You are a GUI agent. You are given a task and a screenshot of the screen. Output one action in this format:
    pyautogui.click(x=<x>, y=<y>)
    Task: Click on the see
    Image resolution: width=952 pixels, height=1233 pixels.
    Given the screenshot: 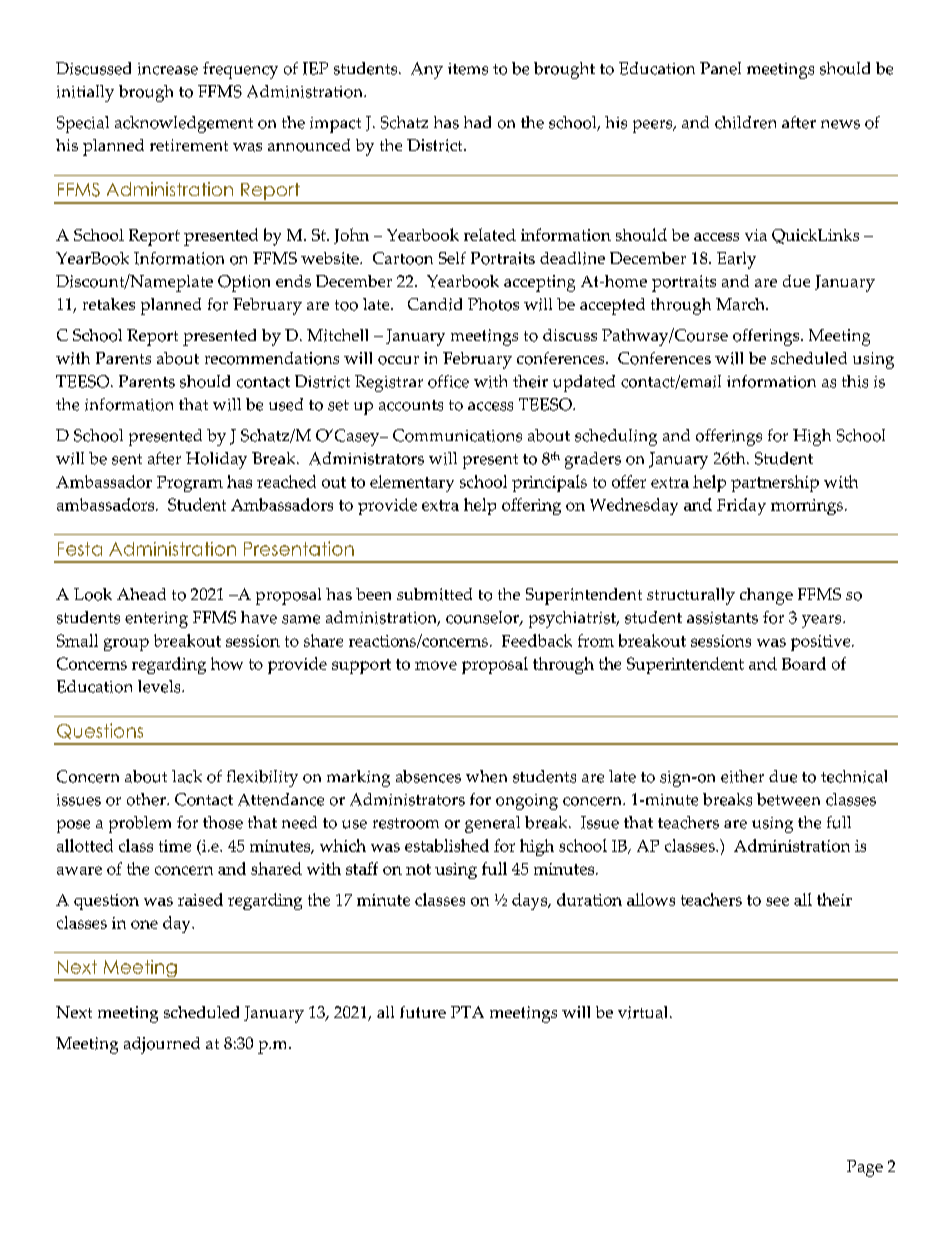 What is the action you would take?
    pyautogui.click(x=777, y=901)
